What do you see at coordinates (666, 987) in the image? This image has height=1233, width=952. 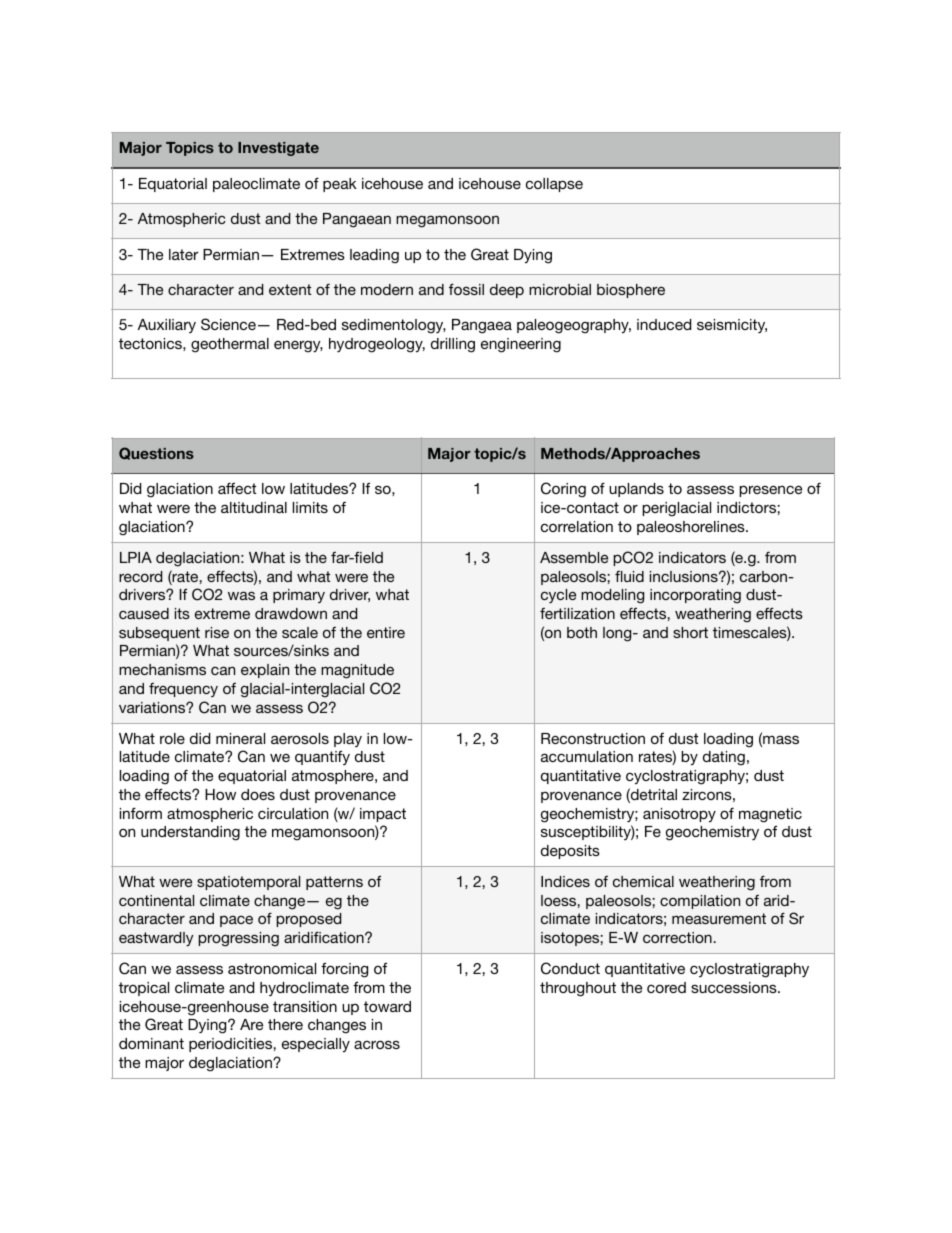 I see `cored` at bounding box center [666, 987].
